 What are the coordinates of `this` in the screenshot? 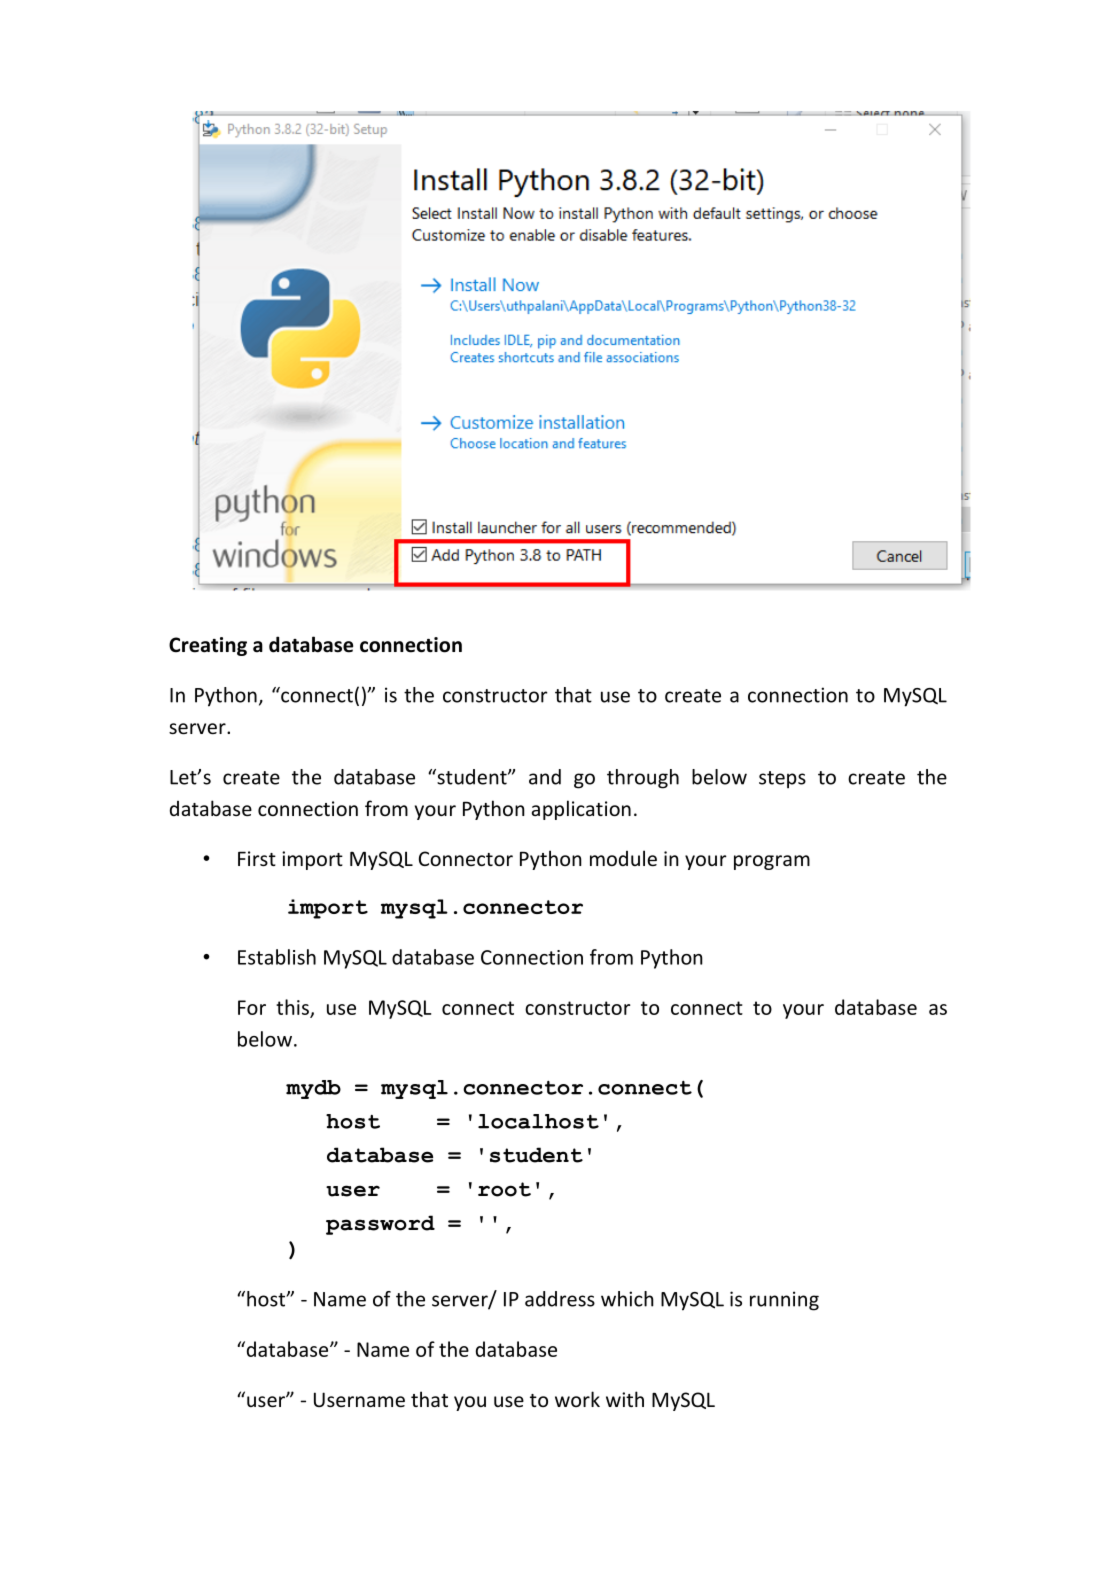 It's located at (293, 1008).
